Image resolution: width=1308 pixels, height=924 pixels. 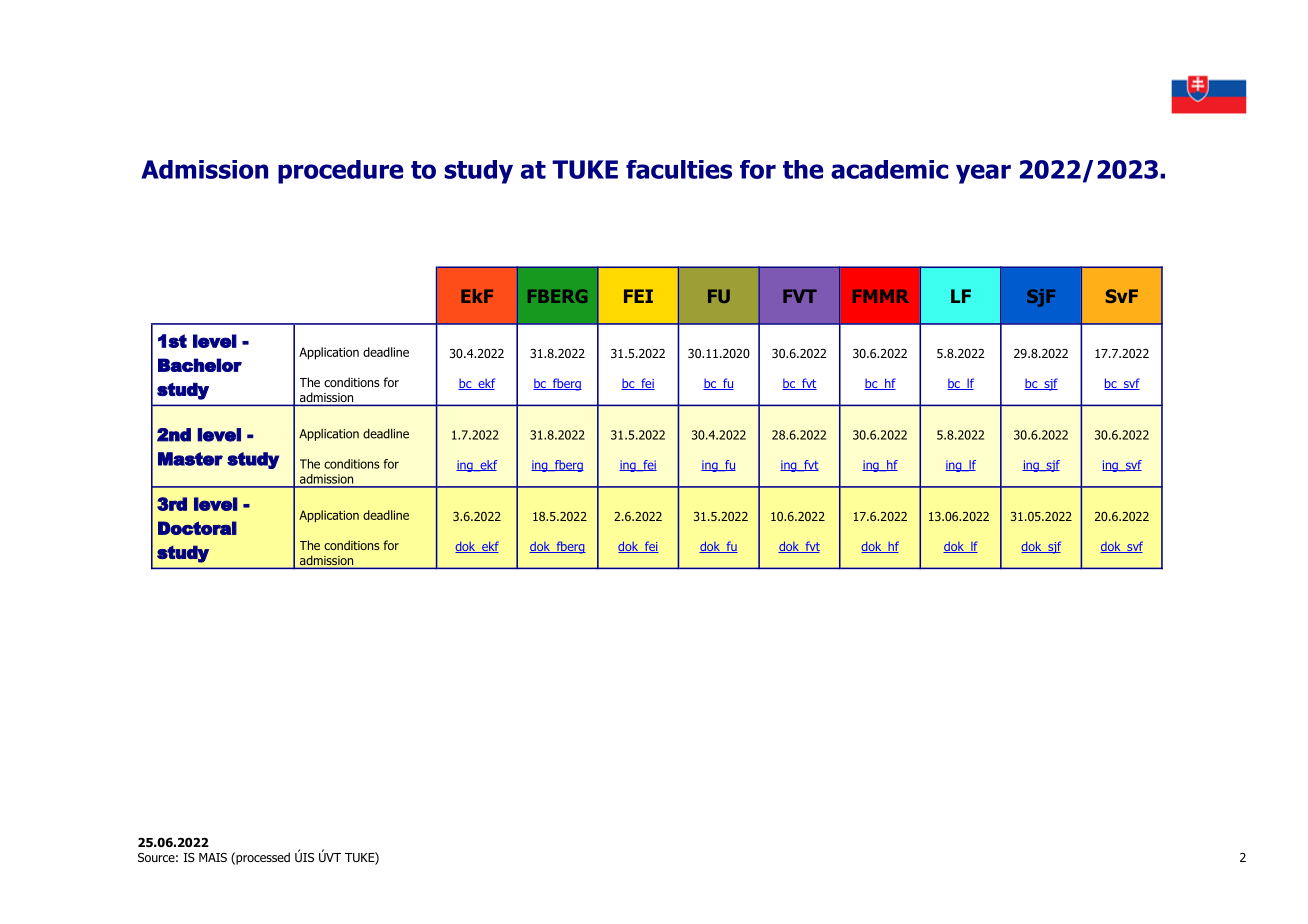 I want to click on MAIS, so click(x=213, y=857).
